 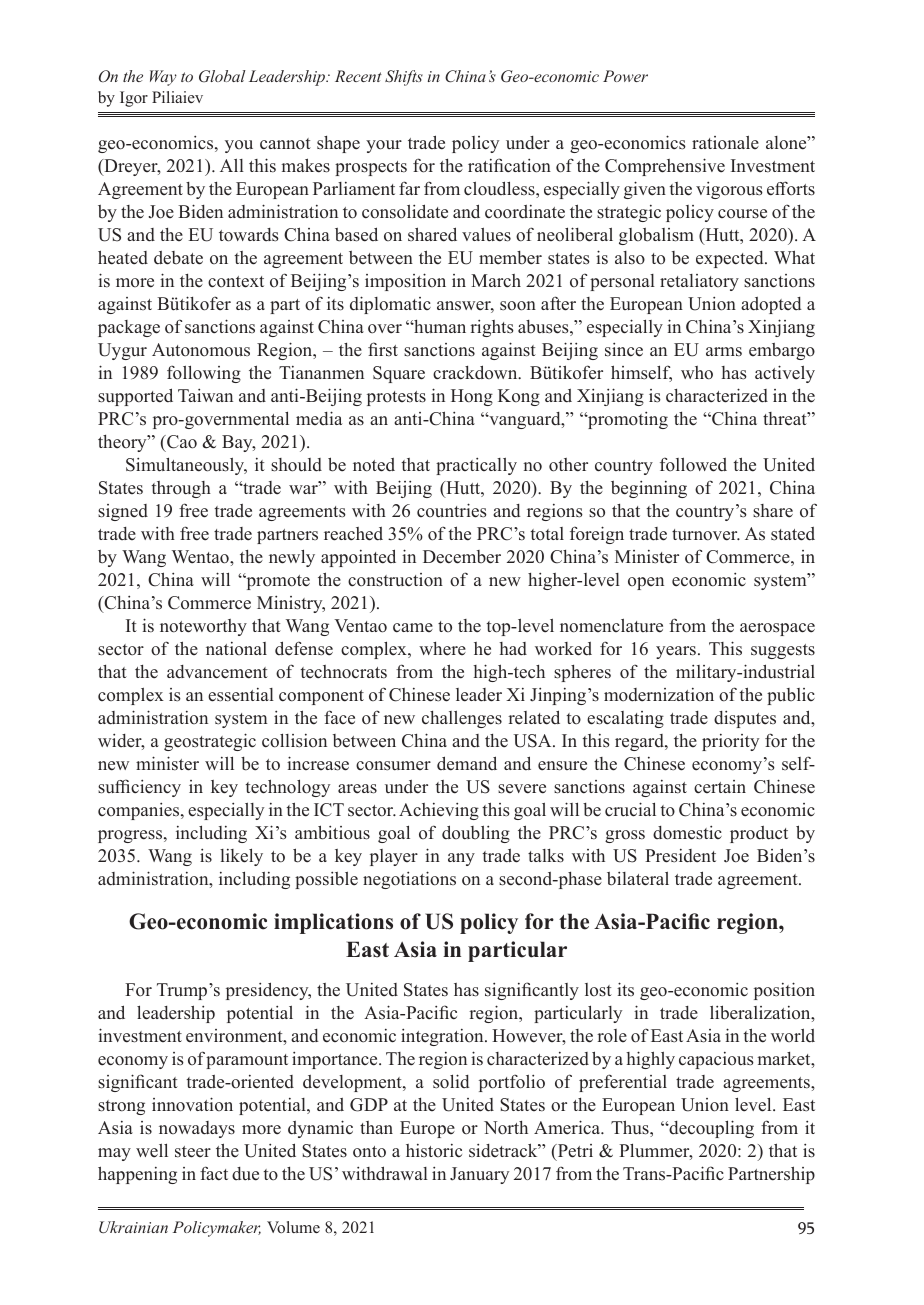 I want to click on years, so click(x=677, y=652).
